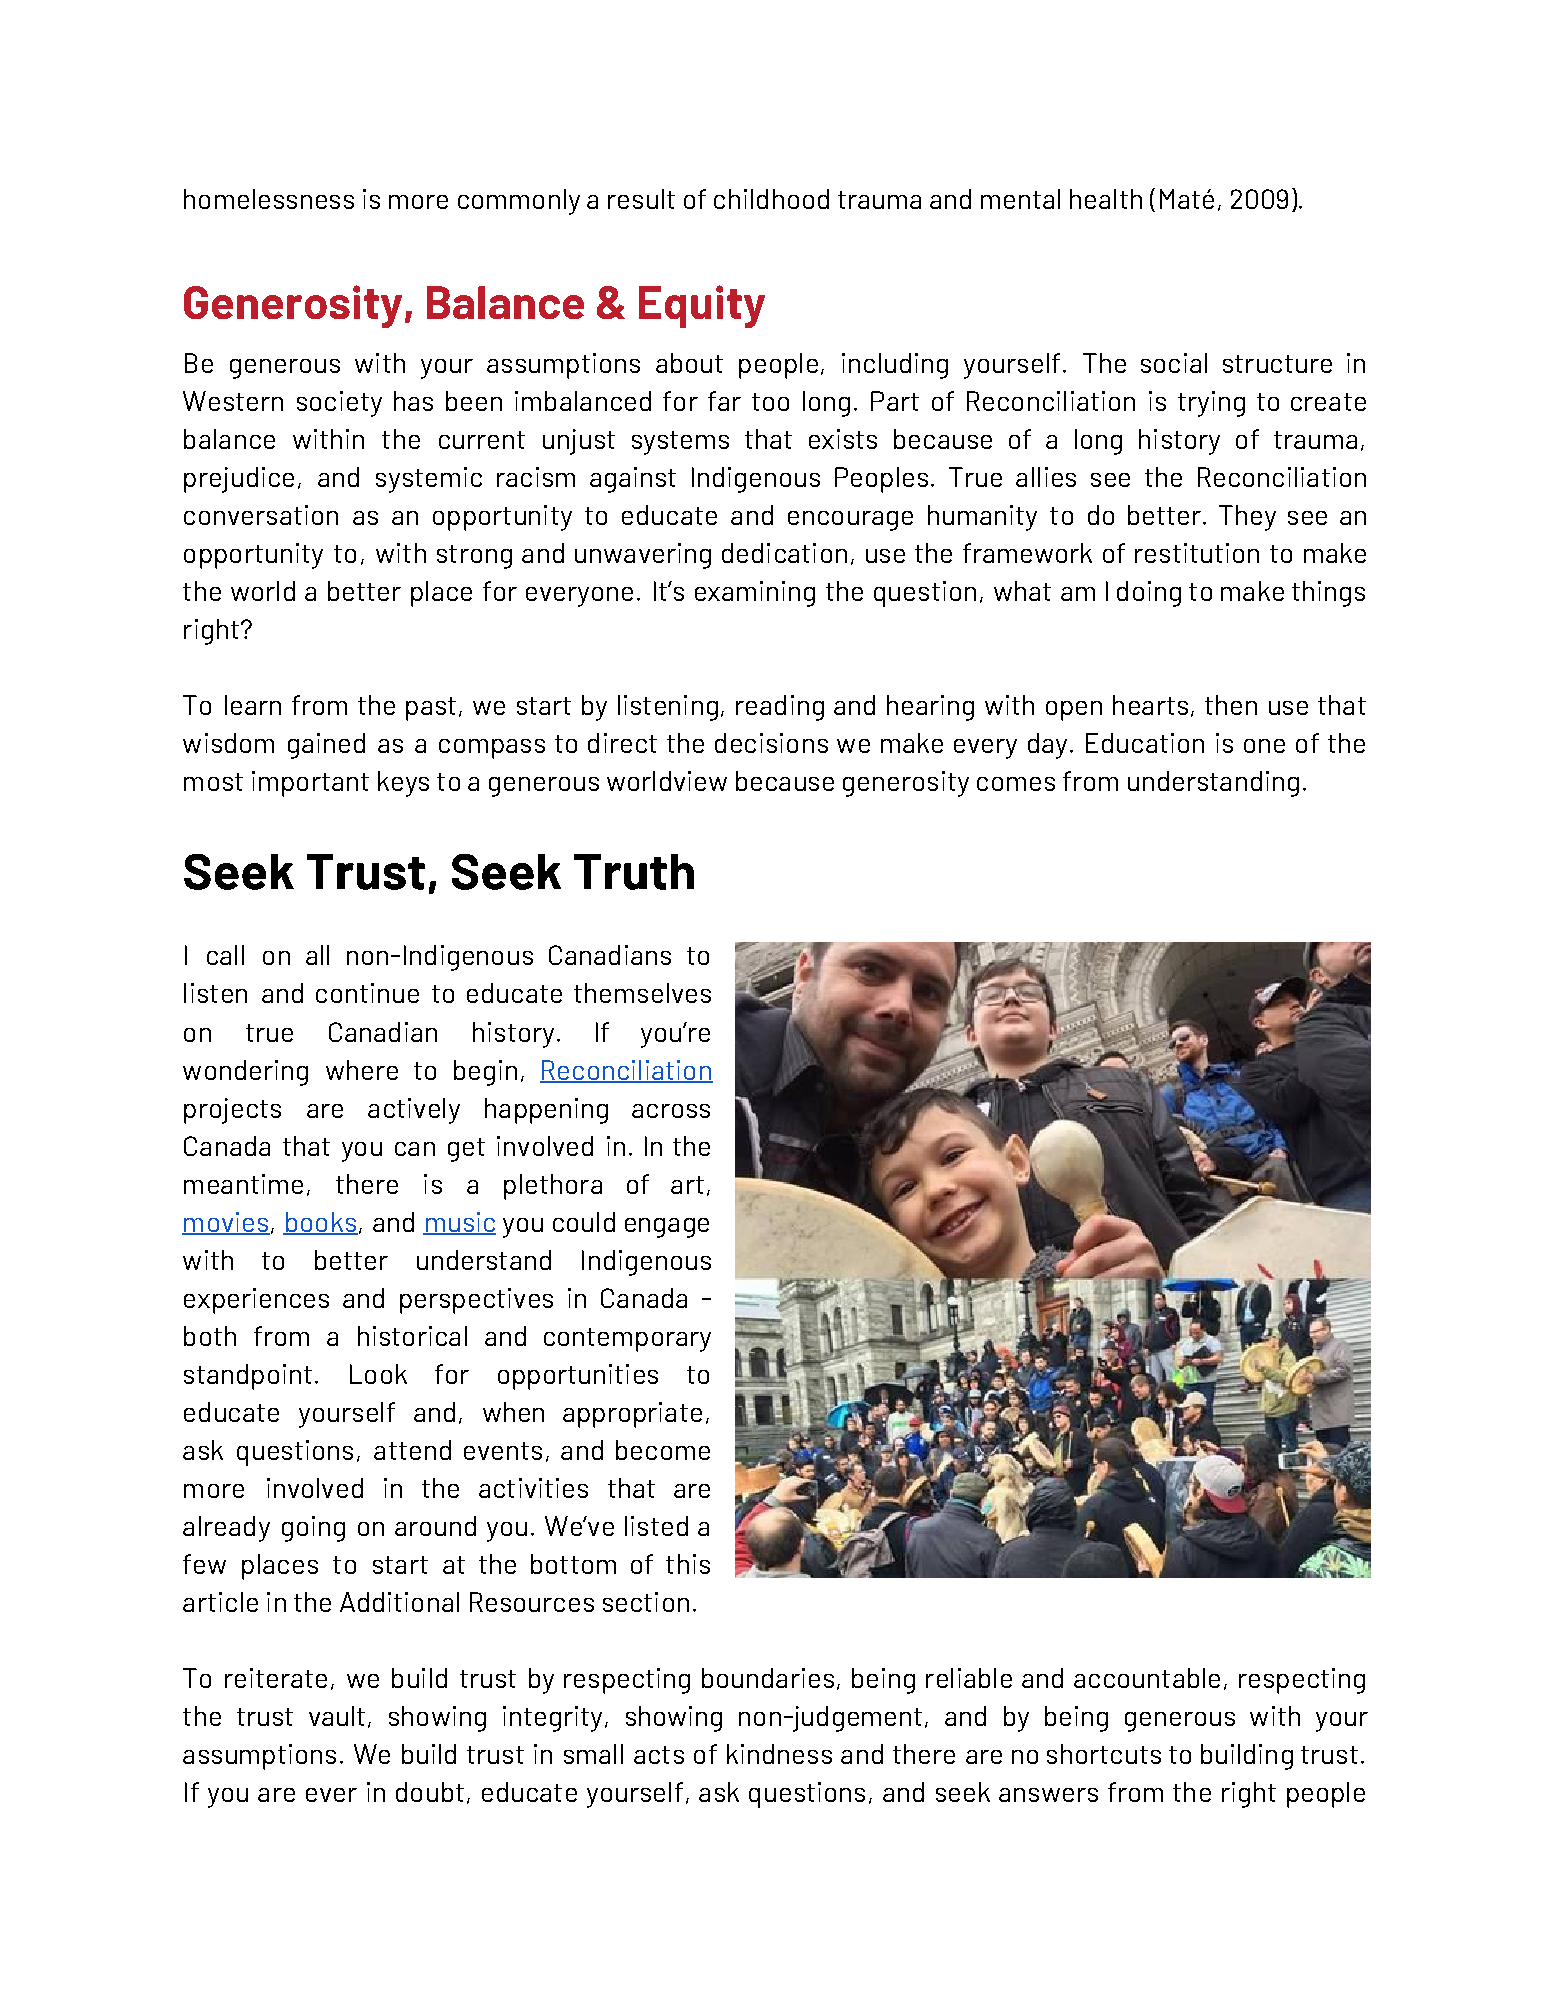 This screenshot has width=1551, height=2007. I want to click on kindness, so click(779, 1754).
